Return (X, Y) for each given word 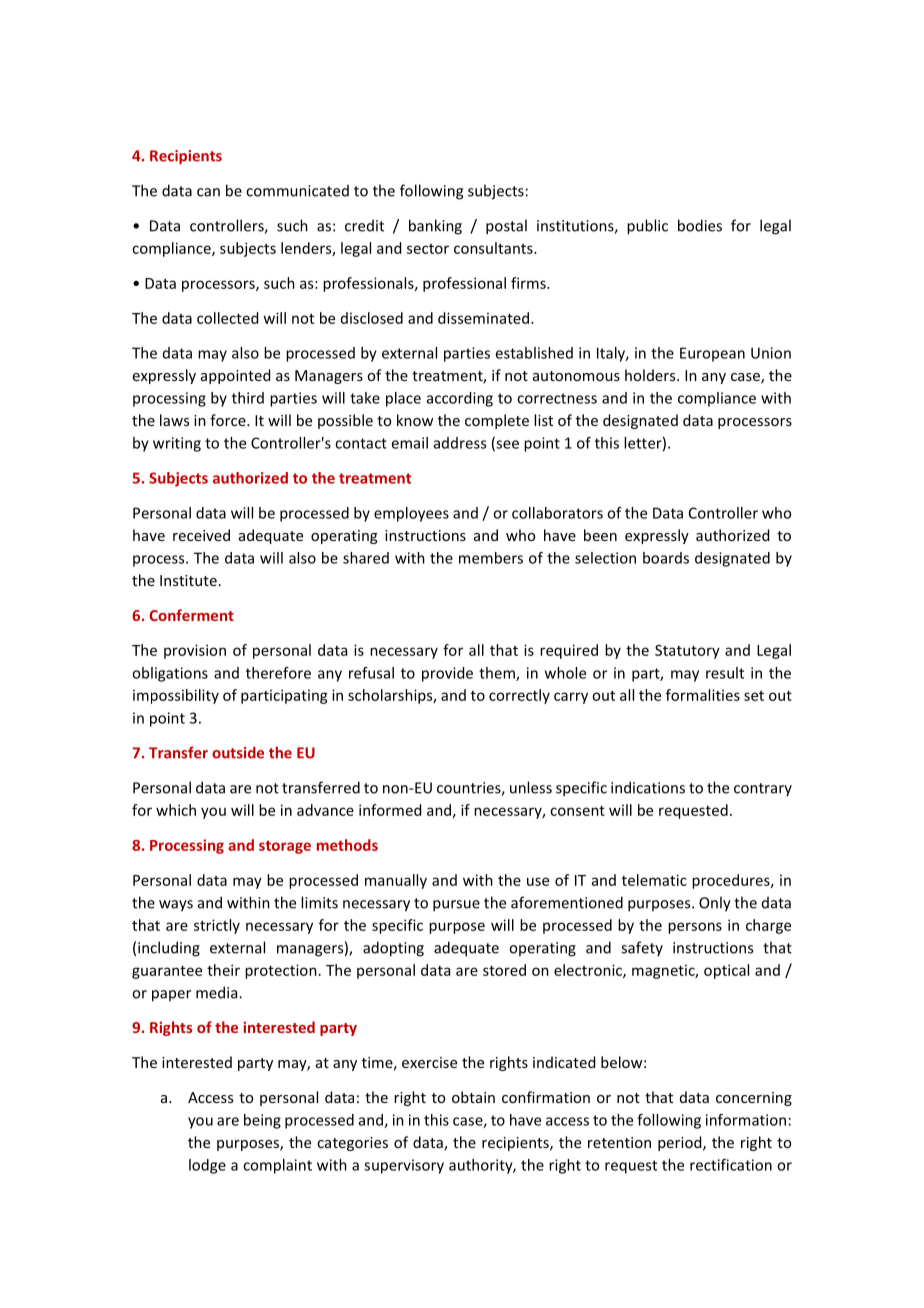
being (262, 1121)
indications (648, 787)
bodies (700, 225)
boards (666, 558)
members (491, 558)
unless (531, 787)
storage (285, 847)
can (208, 192)
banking (435, 227)
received (201, 535)
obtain (473, 1097)
